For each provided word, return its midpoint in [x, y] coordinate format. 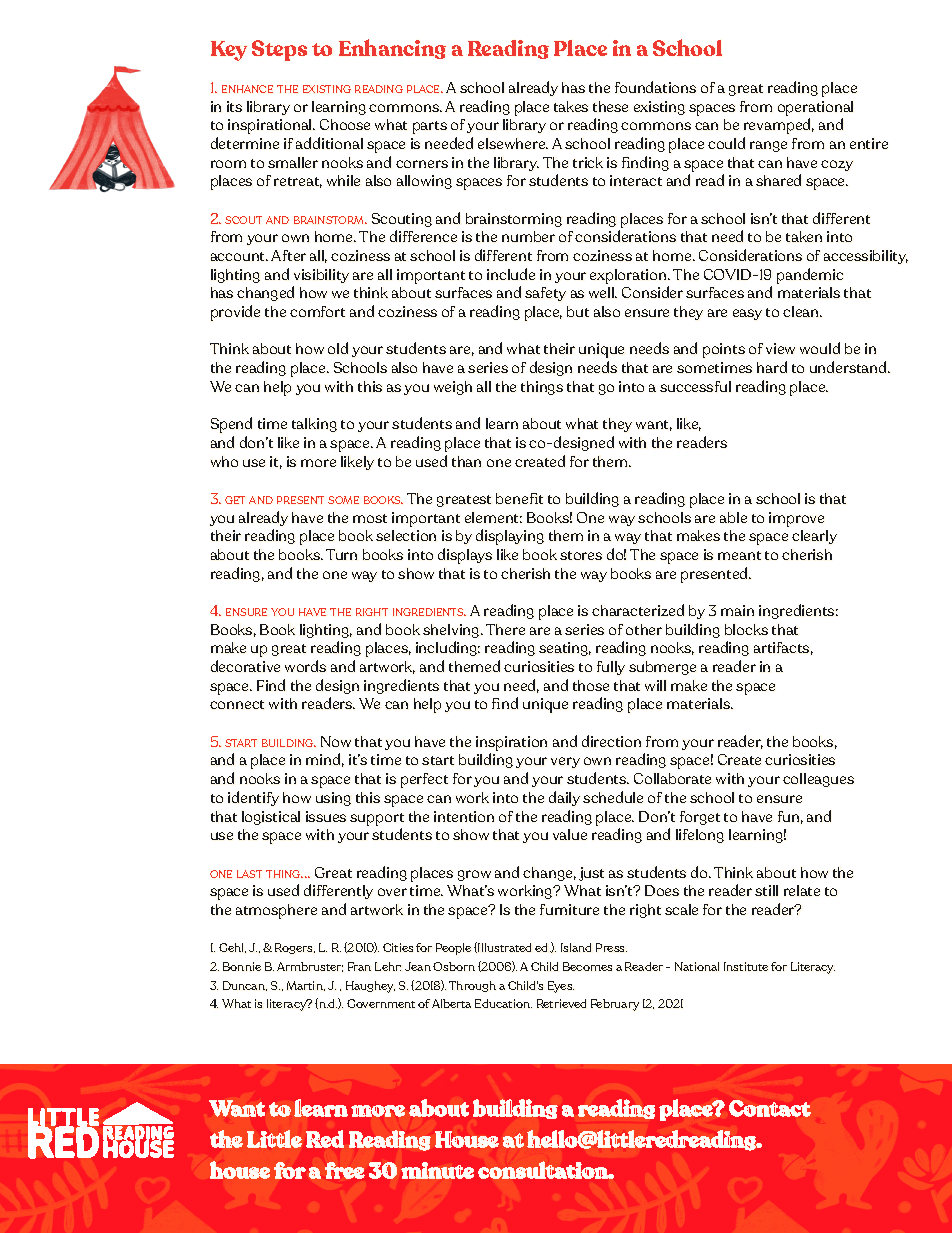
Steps [279, 50]
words [305, 666]
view [780, 348]
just [591, 874]
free [345, 1170]
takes [571, 106]
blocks [746, 629]
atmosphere [276, 911]
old [338, 348]
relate [802, 890]
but [578, 311]
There [505, 629]
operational [815, 108]
